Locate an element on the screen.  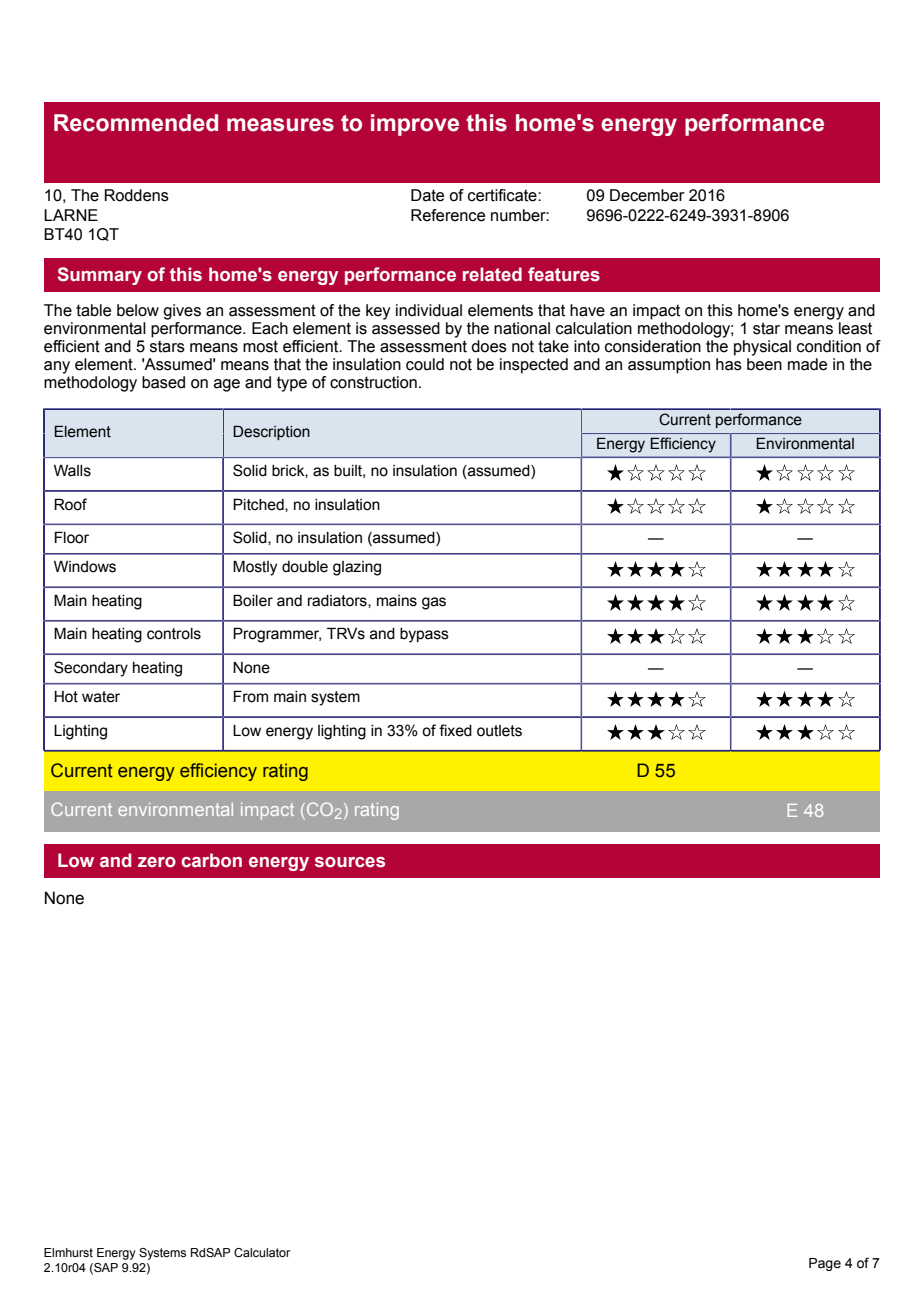
water is located at coordinates (101, 697).
